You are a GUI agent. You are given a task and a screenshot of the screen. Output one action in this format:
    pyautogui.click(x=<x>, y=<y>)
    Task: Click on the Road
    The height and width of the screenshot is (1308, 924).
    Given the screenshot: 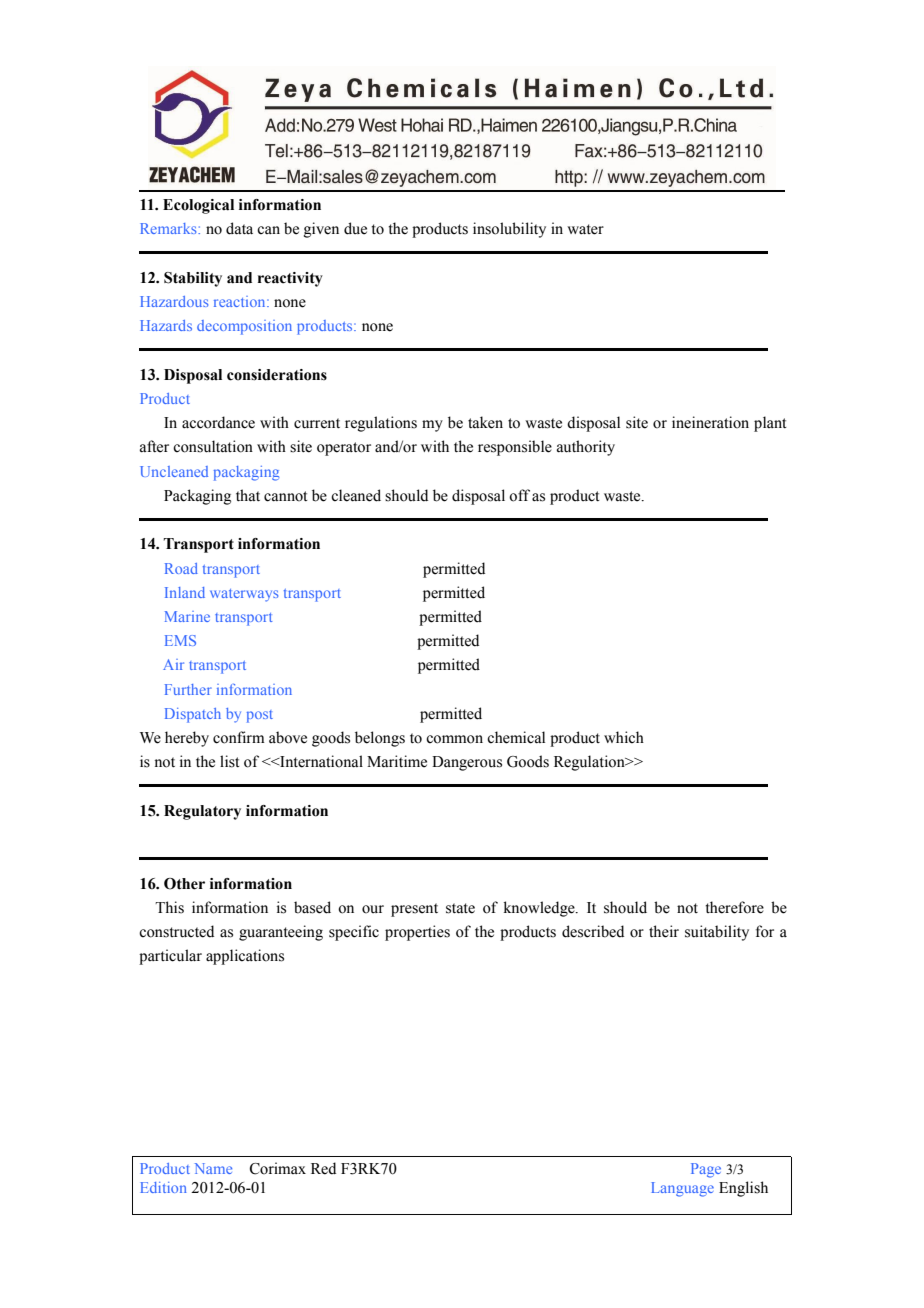 What is the action you would take?
    pyautogui.click(x=181, y=568)
